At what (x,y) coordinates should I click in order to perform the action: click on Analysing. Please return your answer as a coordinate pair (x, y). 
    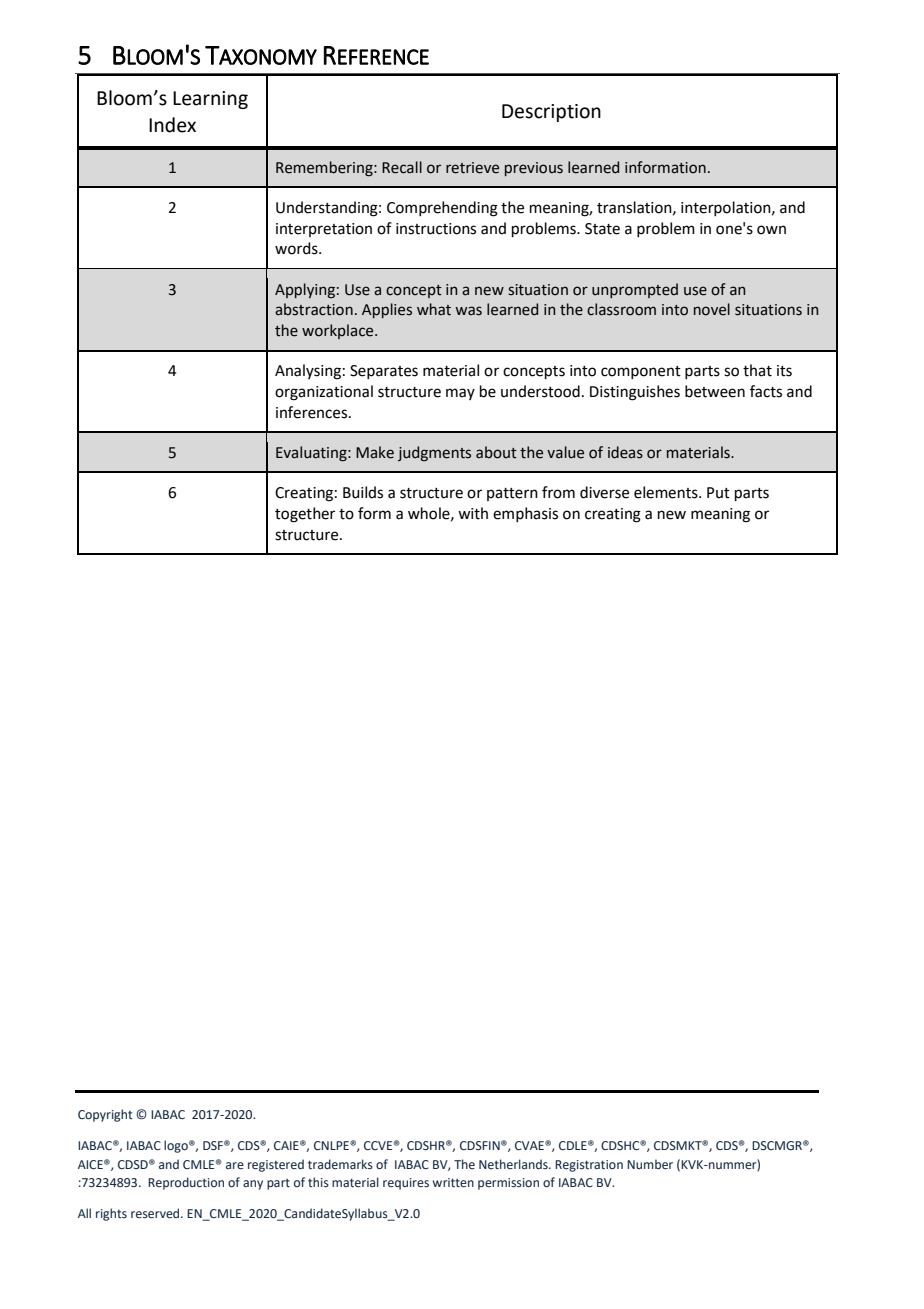
    Looking at the image, I should click on (308, 372).
